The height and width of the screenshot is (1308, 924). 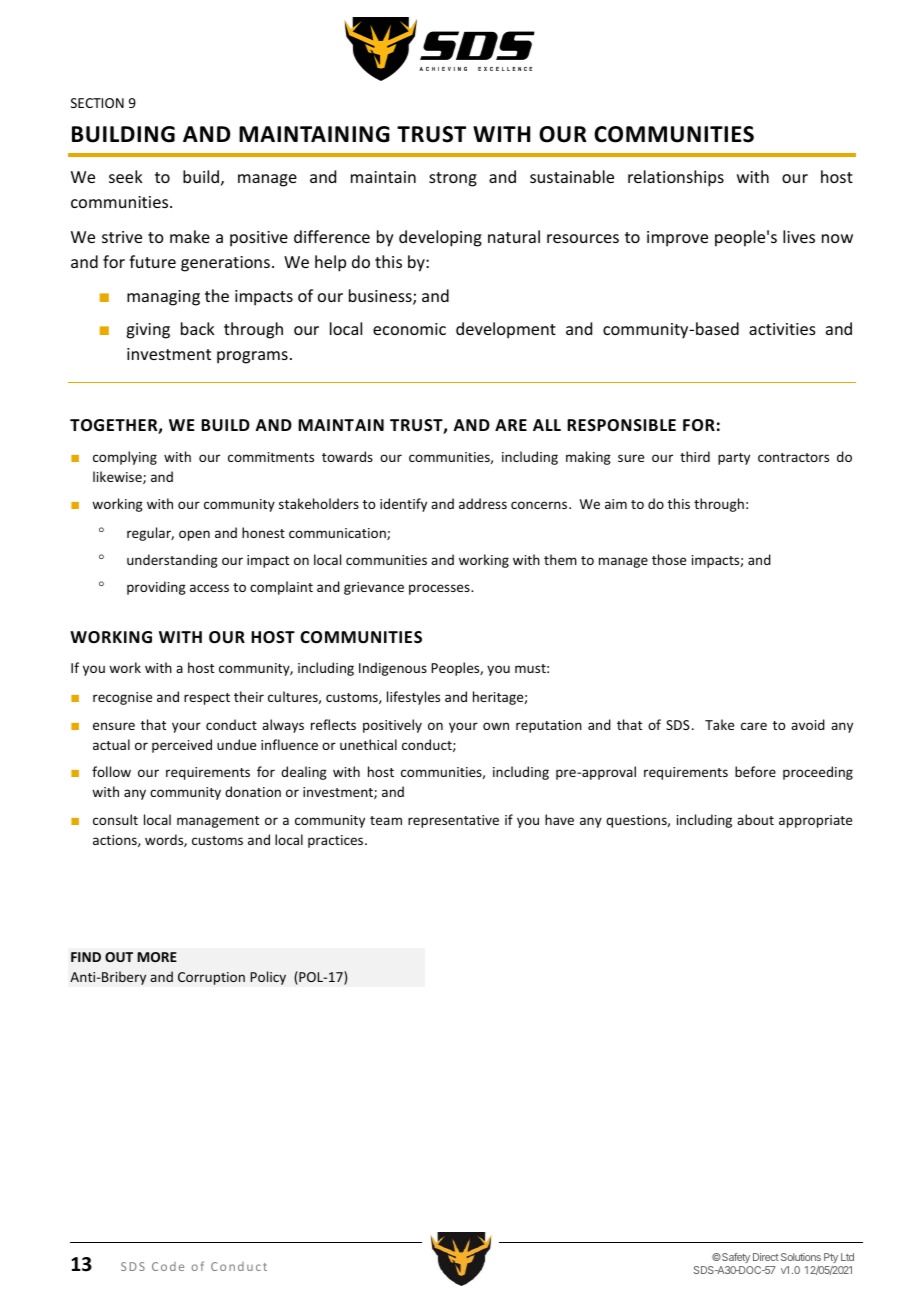 I want to click on care, so click(x=754, y=726).
